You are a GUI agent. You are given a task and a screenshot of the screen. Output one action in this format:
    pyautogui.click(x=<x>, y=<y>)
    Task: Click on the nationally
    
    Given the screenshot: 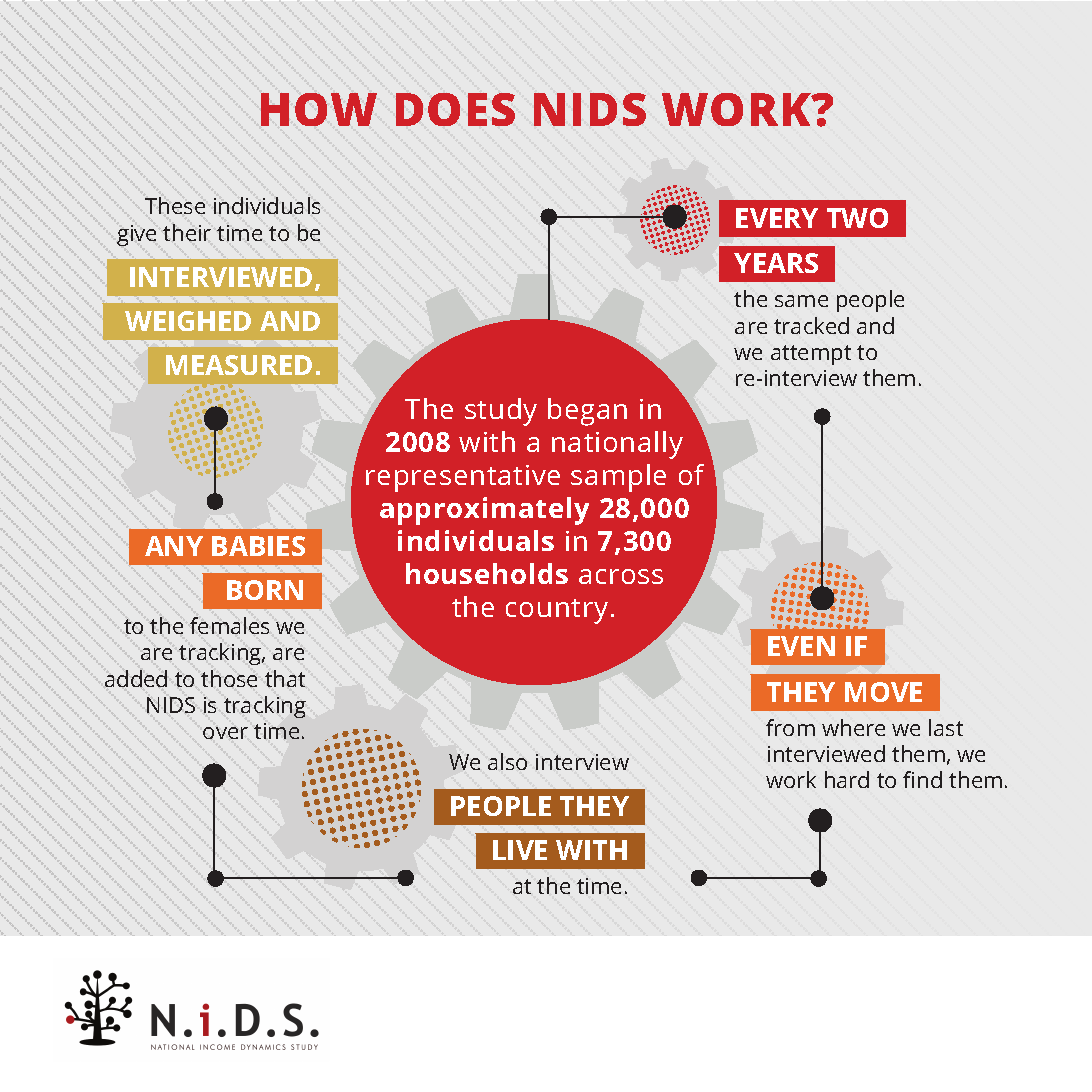 What is the action you would take?
    pyautogui.click(x=617, y=445)
